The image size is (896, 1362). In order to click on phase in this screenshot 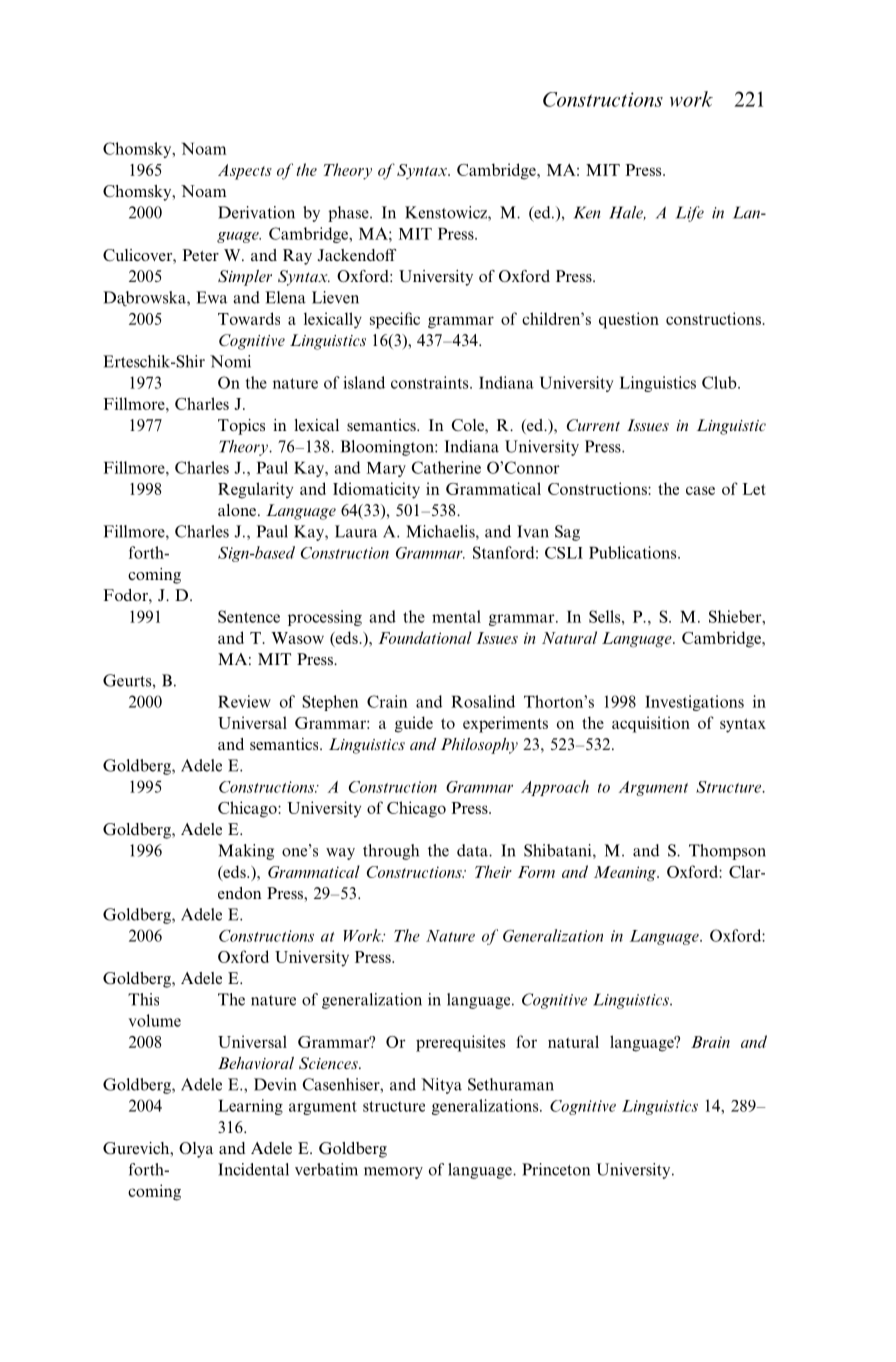, I will do `click(349, 214)`.
